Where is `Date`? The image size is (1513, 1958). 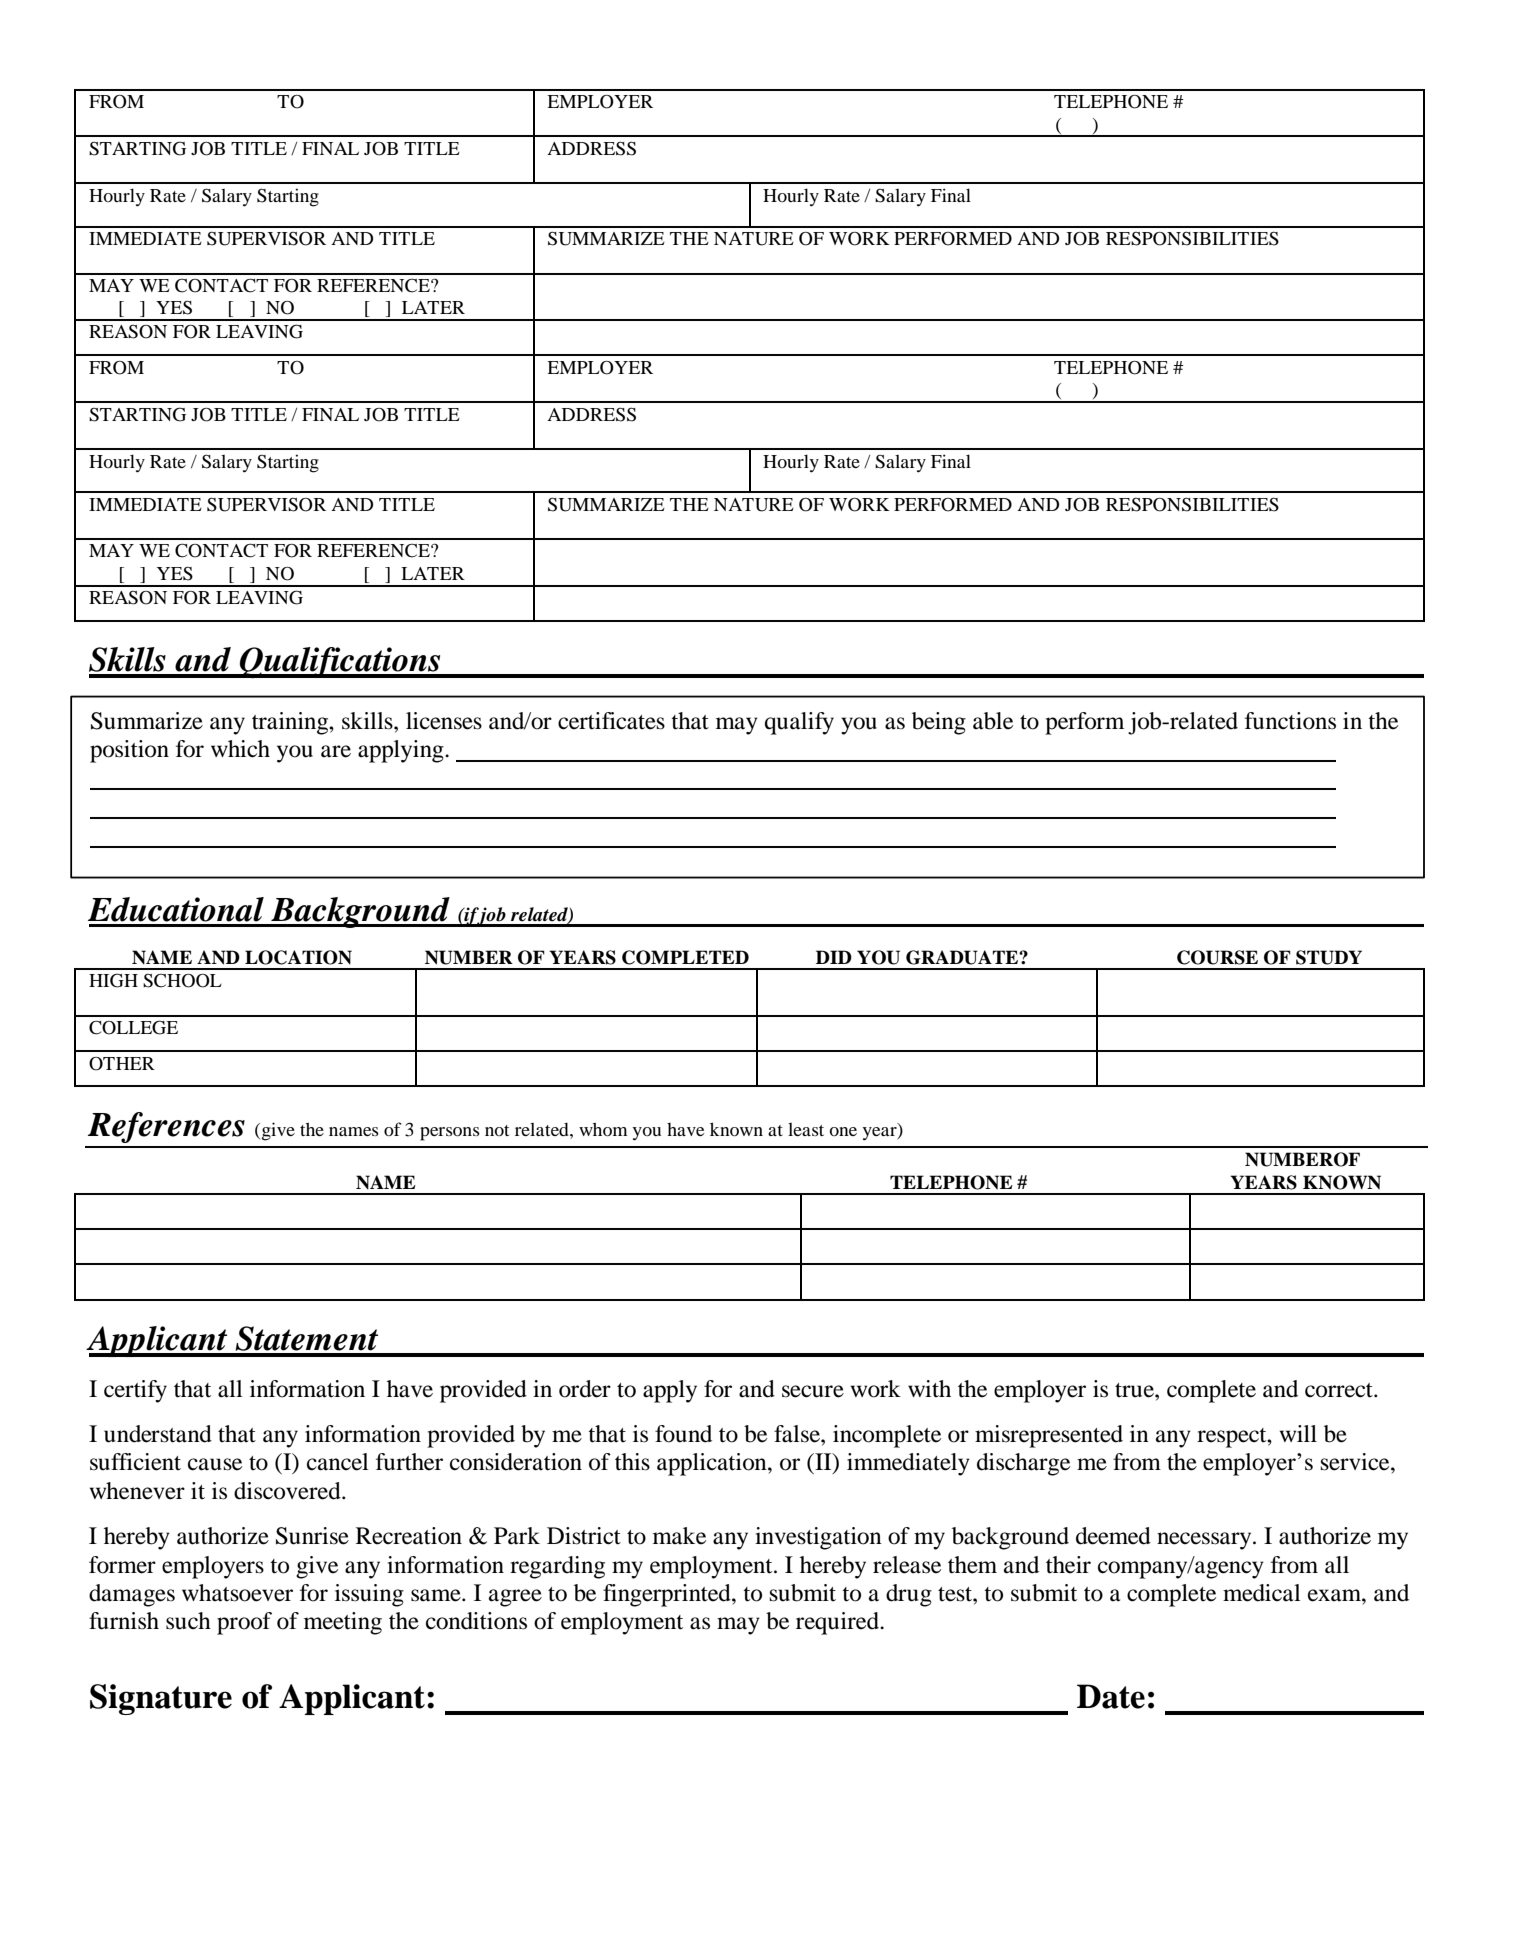
Date is located at coordinates (1111, 1696).
